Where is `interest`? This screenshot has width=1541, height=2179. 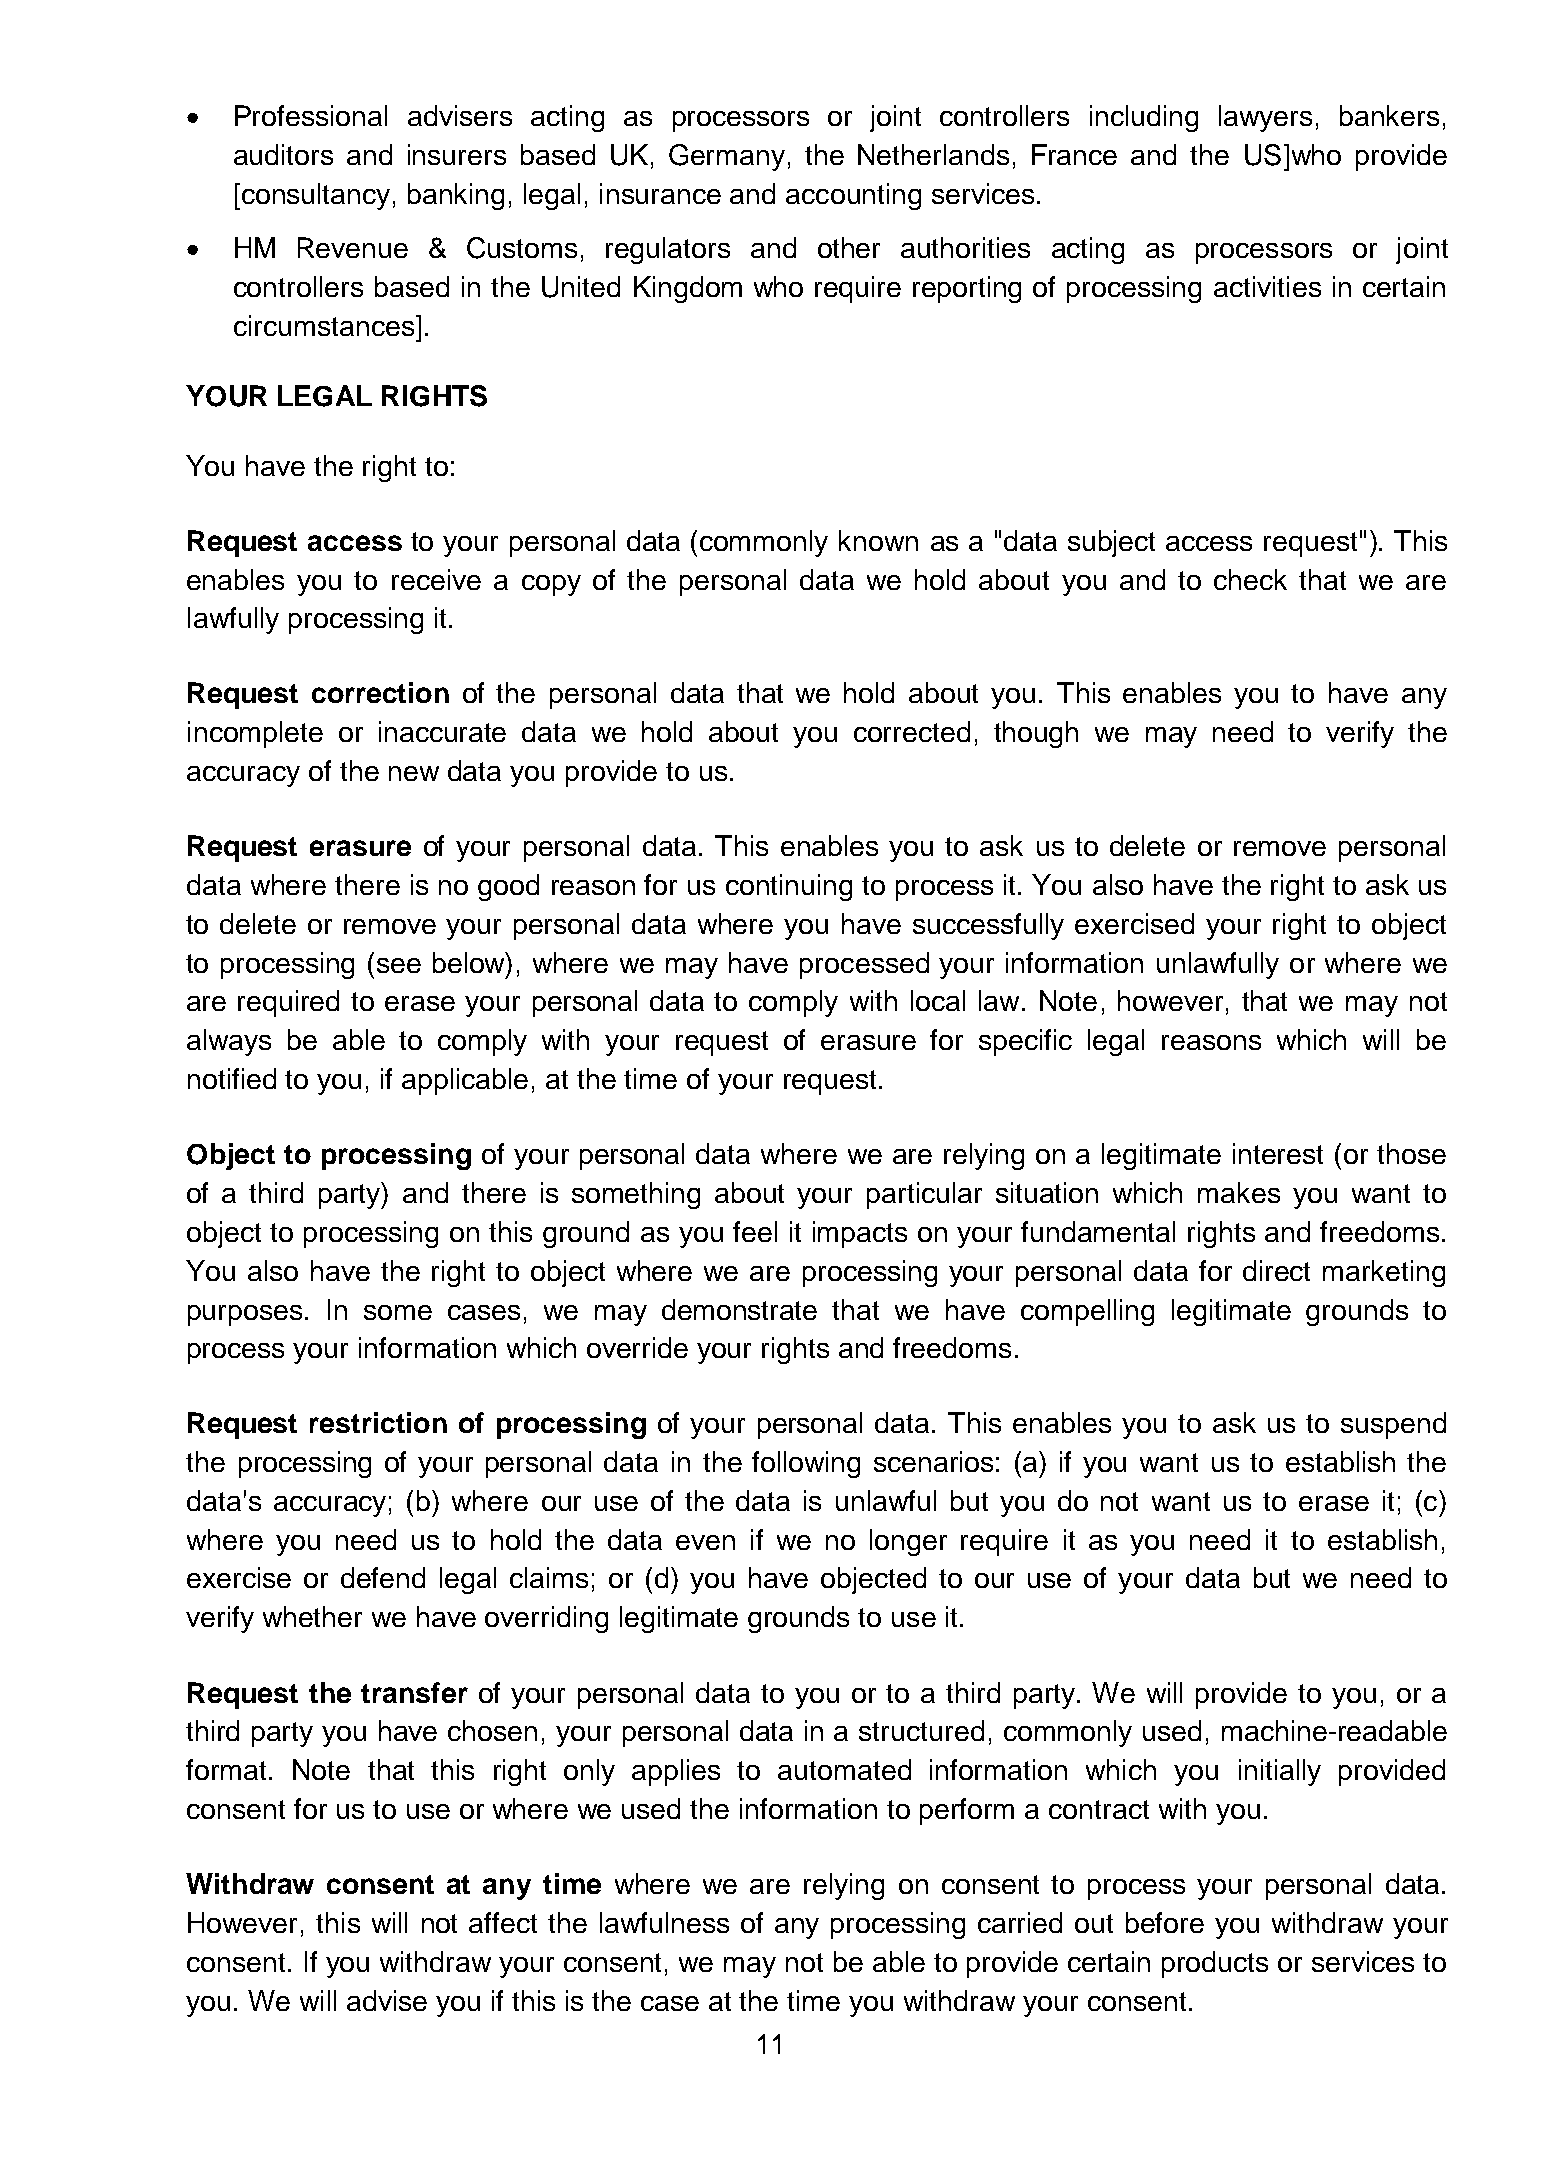
interest is located at coordinates (1278, 1153).
